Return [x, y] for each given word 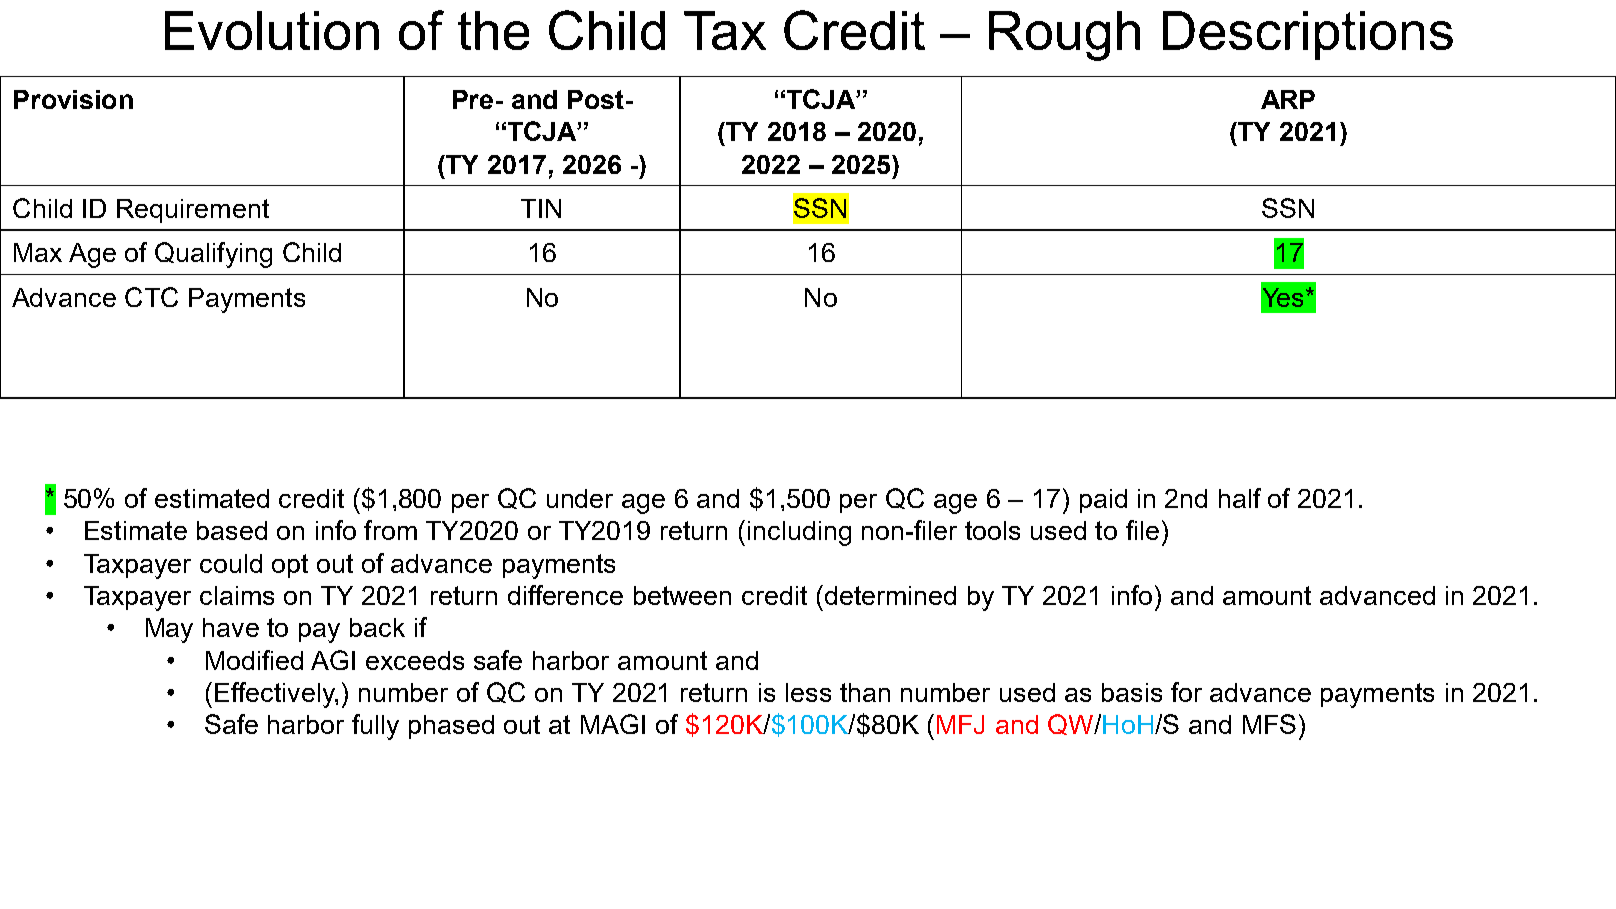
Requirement [193, 211]
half [1240, 498]
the [493, 30]
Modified [254, 660]
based [232, 530]
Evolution [272, 30]
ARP [1288, 99]
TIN [541, 208]
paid [1103, 501]
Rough [1064, 36]
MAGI [613, 724]
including [799, 533]
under [580, 498]
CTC [151, 297]
